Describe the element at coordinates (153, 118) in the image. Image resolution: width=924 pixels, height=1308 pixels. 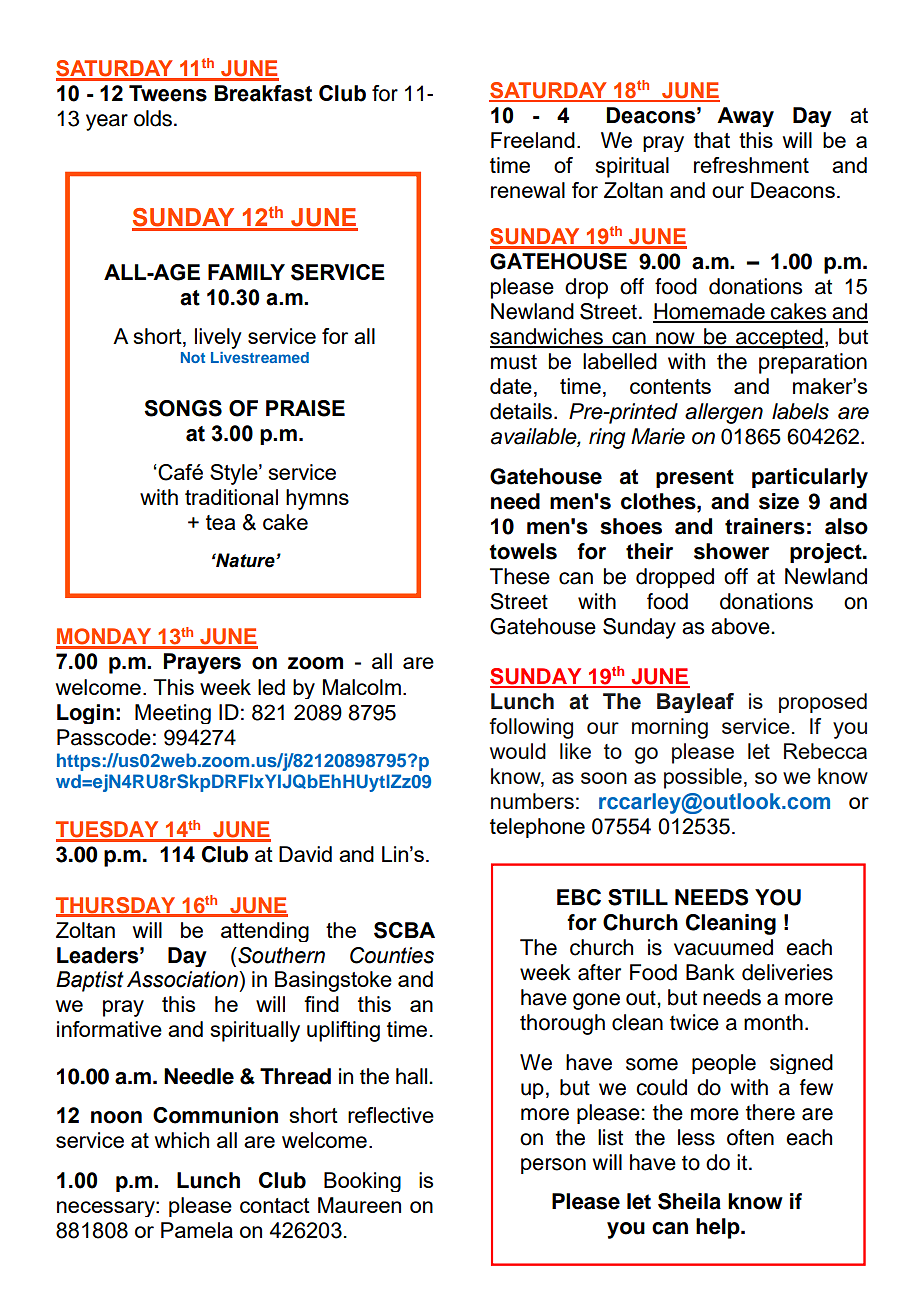
I see `olds` at that location.
